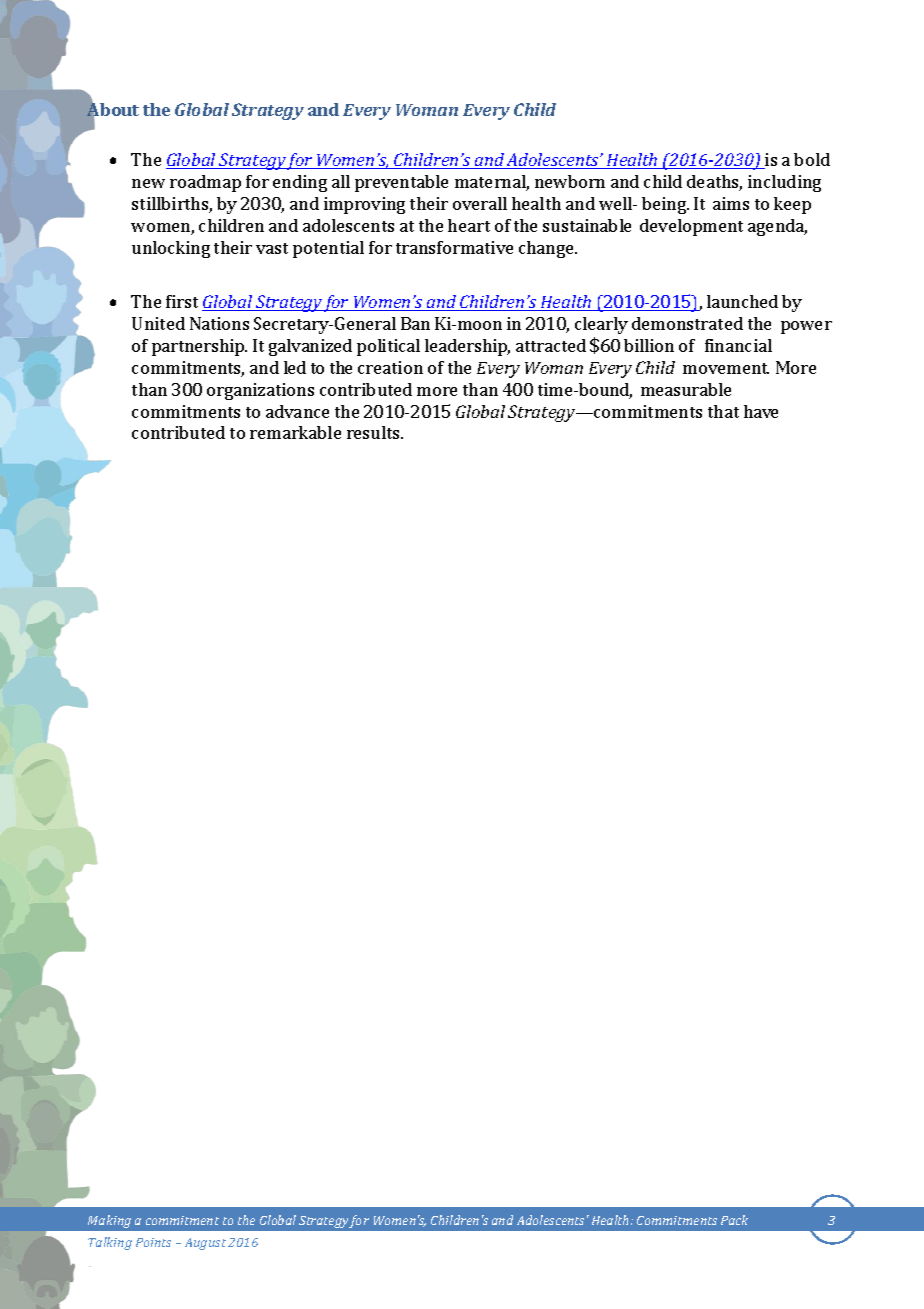  I want to click on Points, so click(153, 1242).
